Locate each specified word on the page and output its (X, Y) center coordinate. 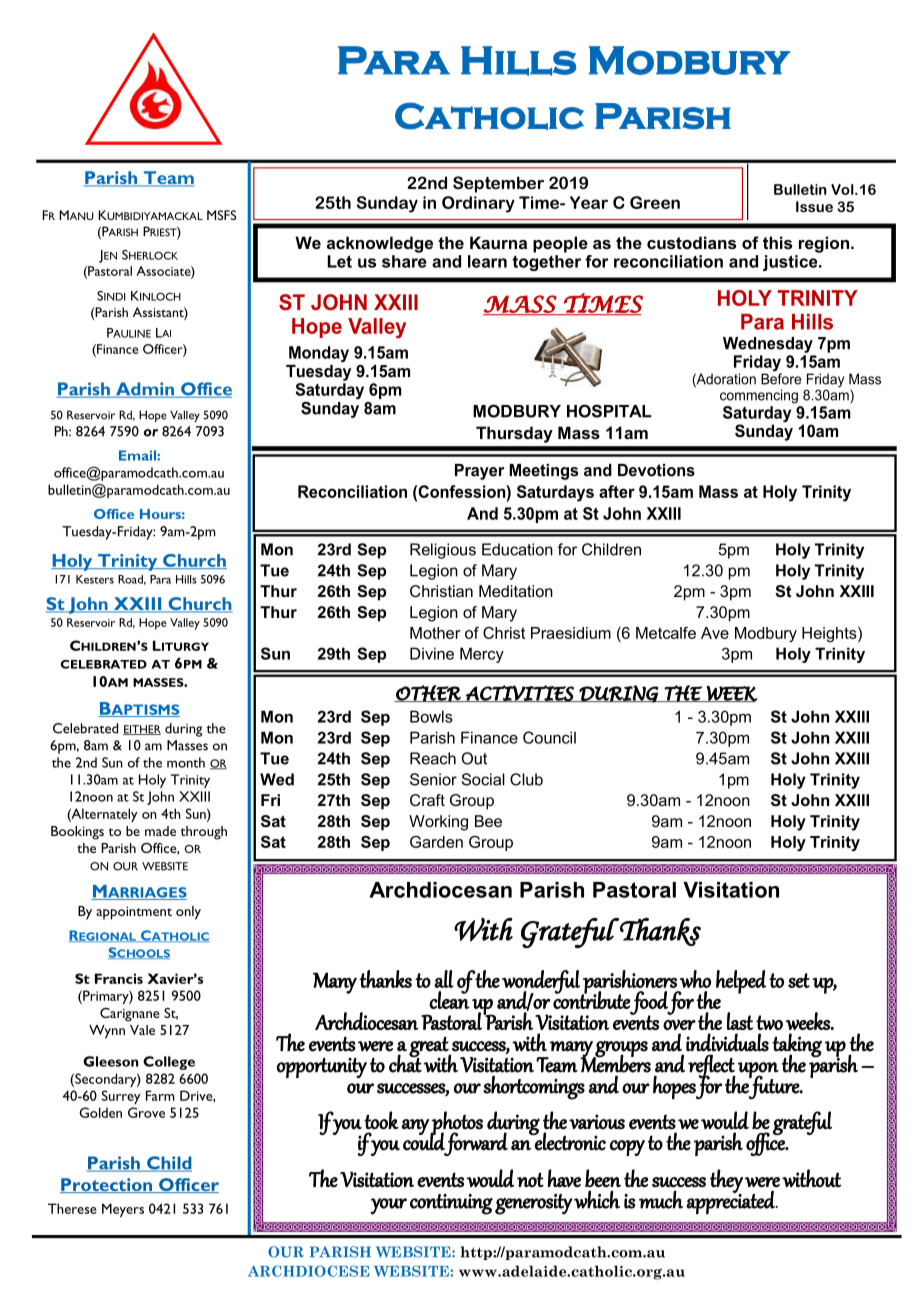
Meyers (123, 1210)
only (188, 913)
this (777, 242)
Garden (436, 842)
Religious (443, 551)
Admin (145, 390)
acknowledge (380, 244)
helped (741, 982)
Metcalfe (666, 633)
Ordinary (478, 204)
